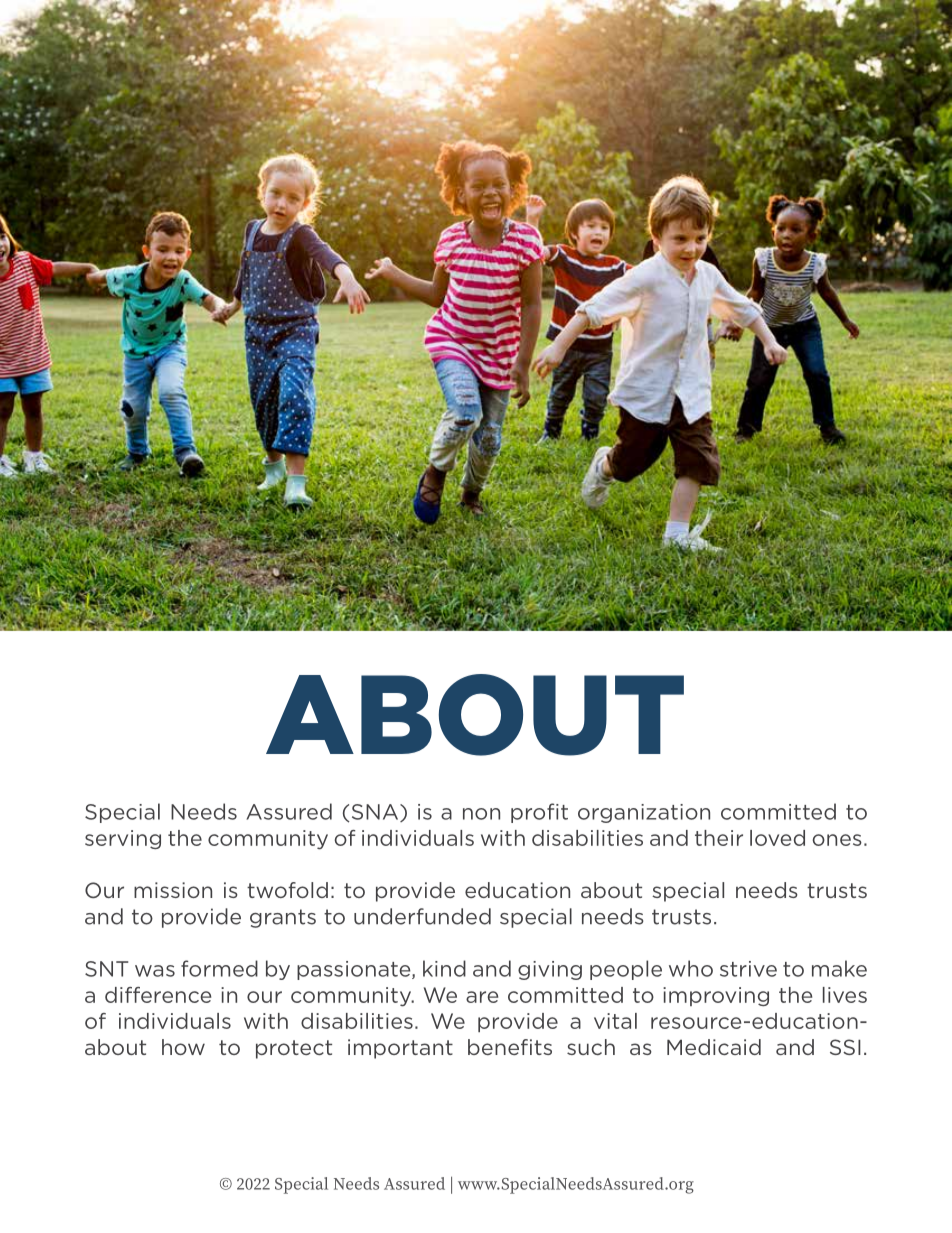 The width and height of the document is (952, 1233). I want to click on benefits, so click(510, 1047).
